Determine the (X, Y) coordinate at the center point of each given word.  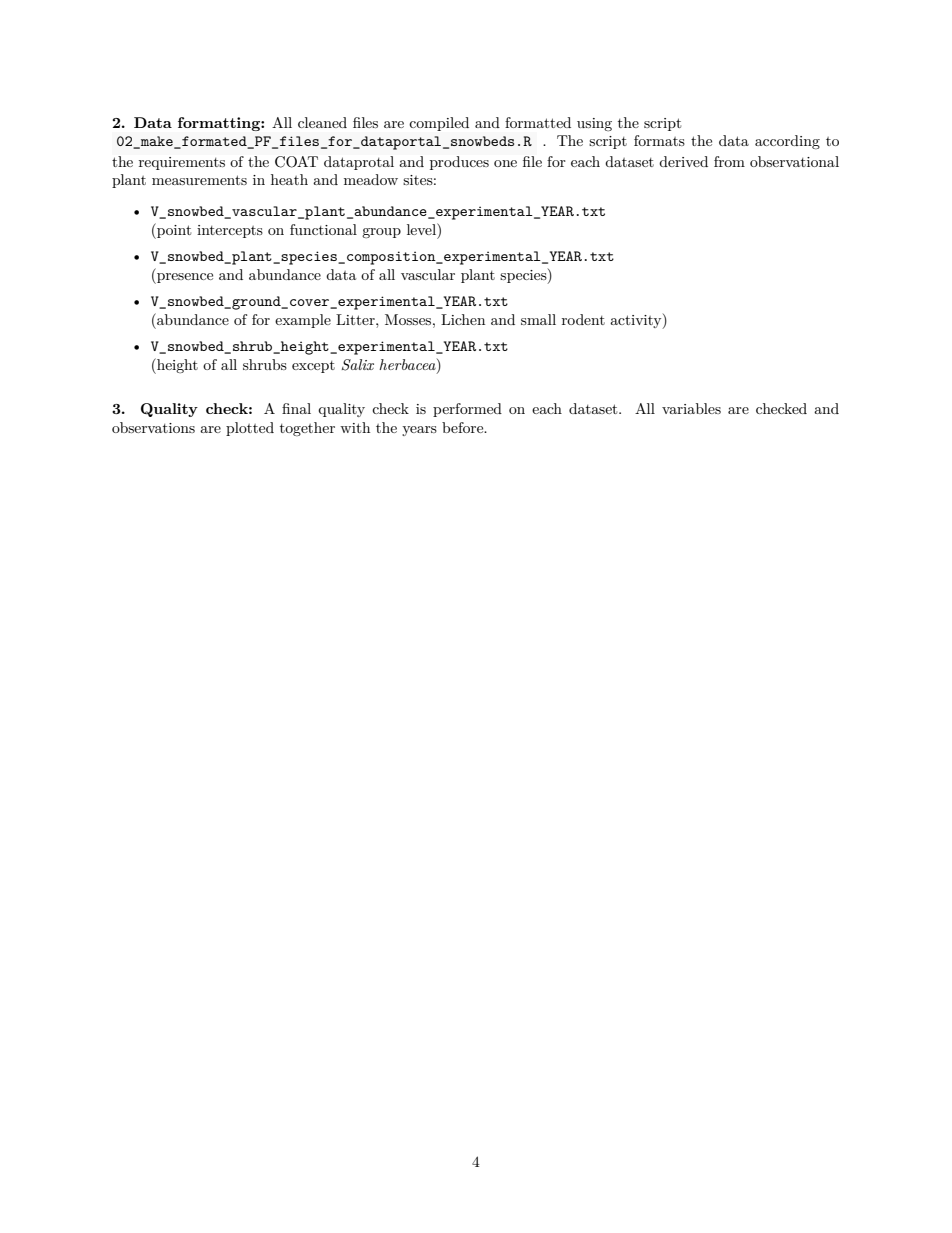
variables (691, 408)
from (729, 161)
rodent (583, 319)
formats (659, 140)
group (381, 233)
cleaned (322, 122)
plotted (250, 429)
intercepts (230, 231)
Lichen (463, 319)
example (303, 321)
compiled (439, 124)
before (464, 427)
